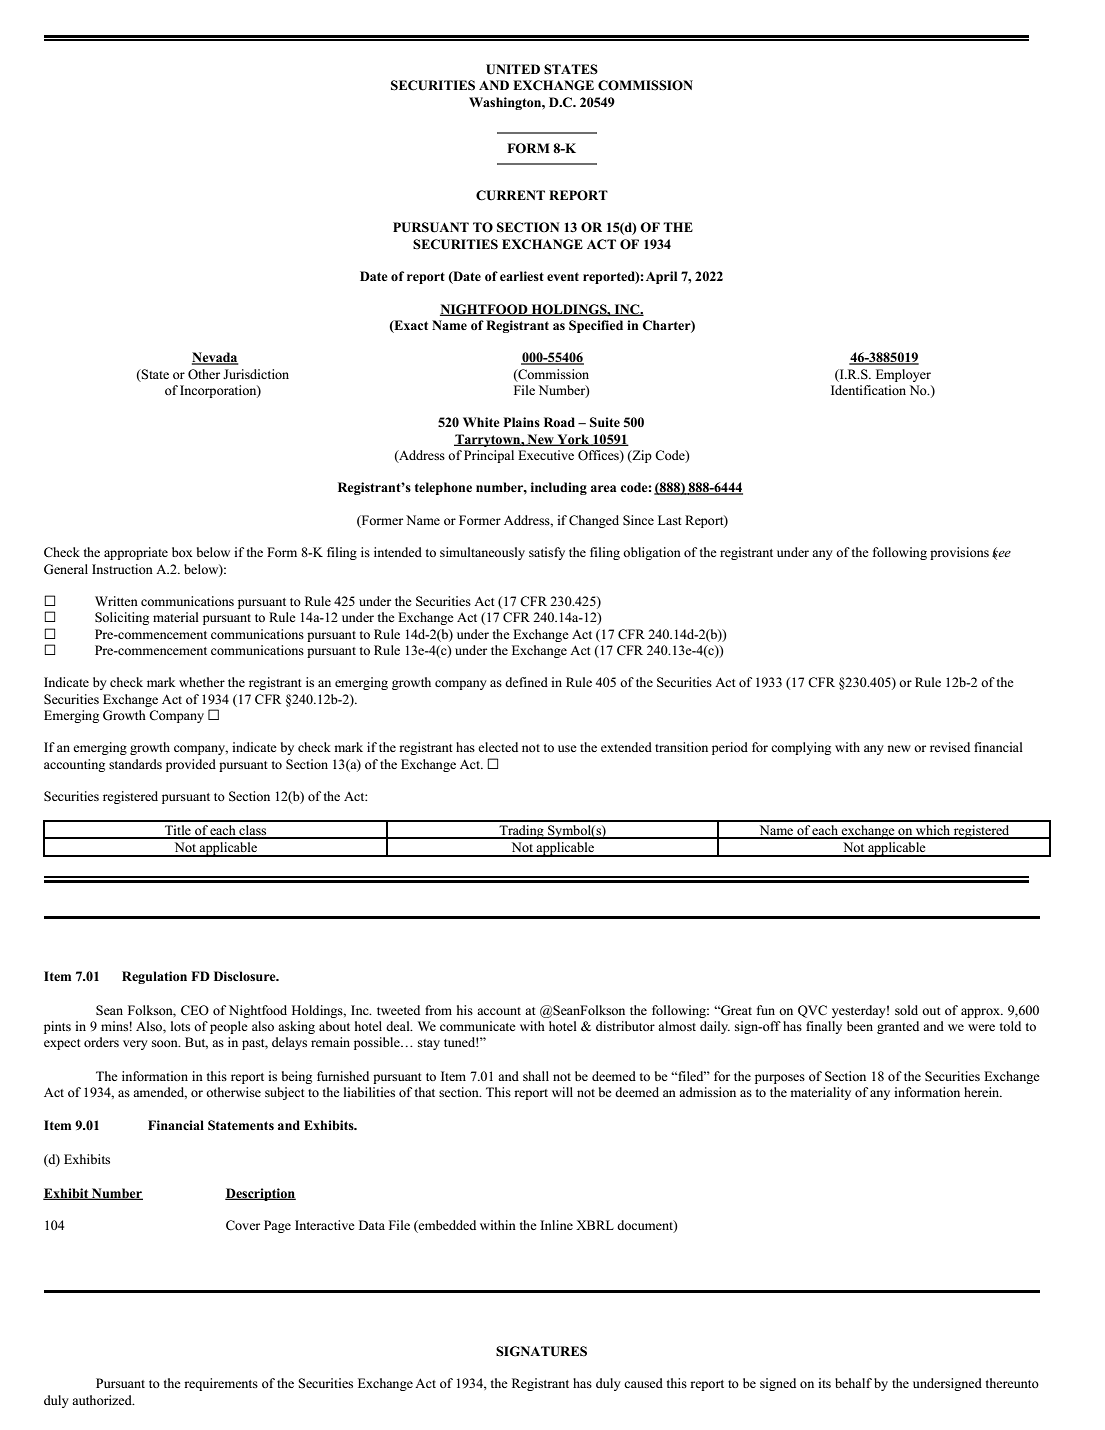 This screenshot has height=1430, width=1105. Describe the element at coordinates (191, 765) in the screenshot. I see `provided` at that location.
